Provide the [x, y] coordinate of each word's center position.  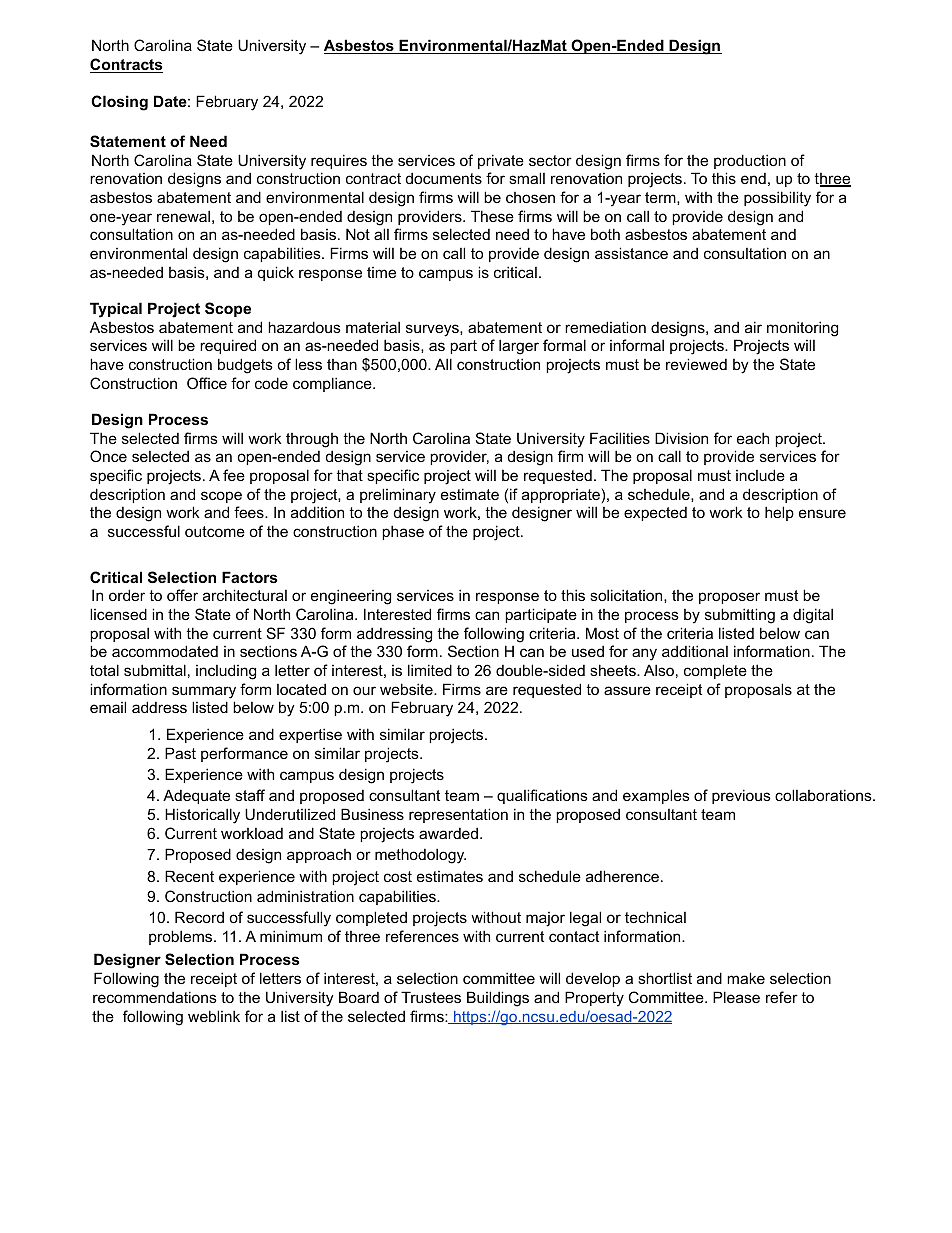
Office [207, 383]
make [746, 978]
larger [519, 347]
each [753, 438]
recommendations [155, 997]
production [750, 161]
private [501, 161]
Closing [119, 103]
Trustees [431, 997]
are [497, 690]
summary [204, 692]
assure [627, 690]
